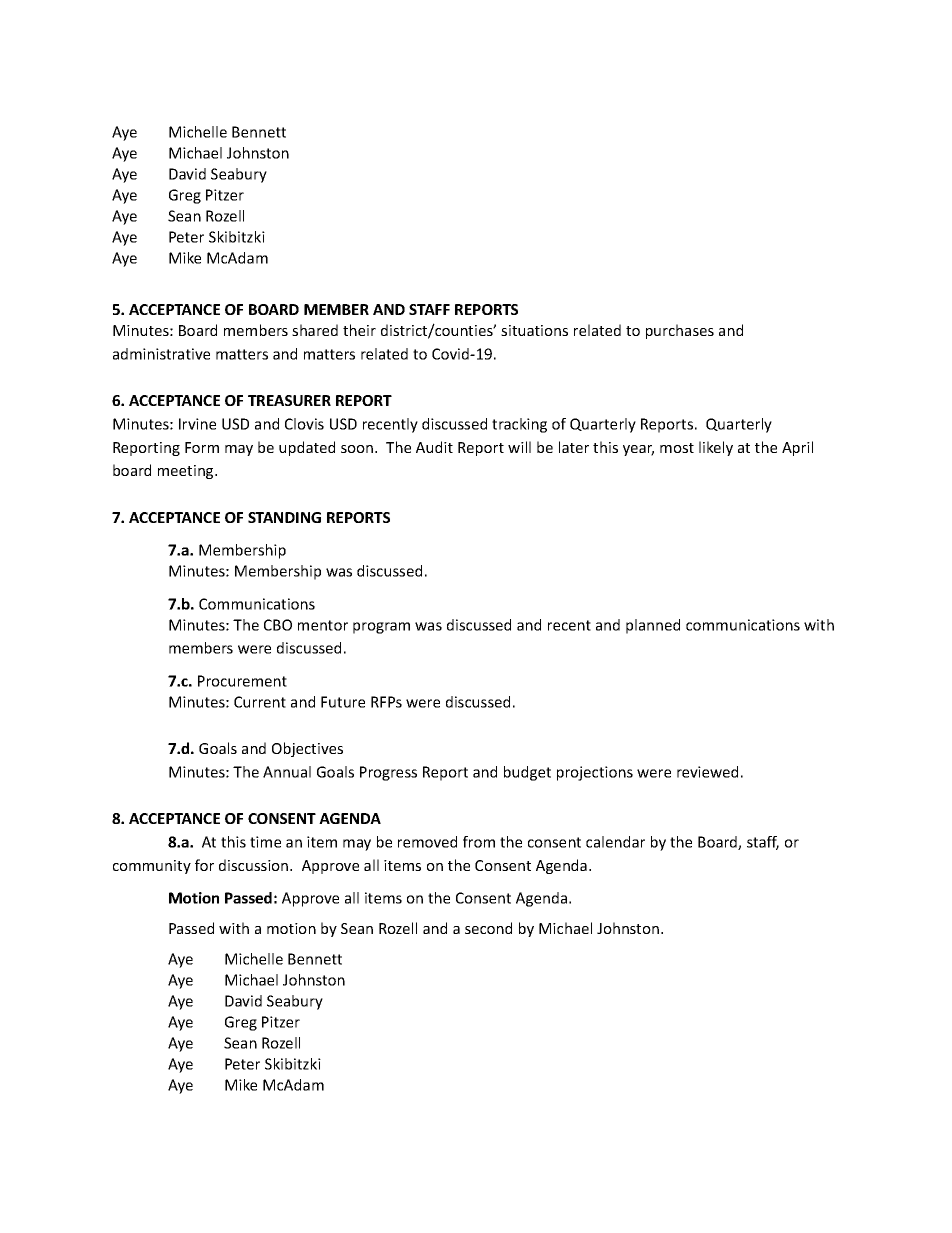 This document has width=952, height=1233. What do you see at coordinates (381, 628) in the document?
I see `program` at bounding box center [381, 628].
